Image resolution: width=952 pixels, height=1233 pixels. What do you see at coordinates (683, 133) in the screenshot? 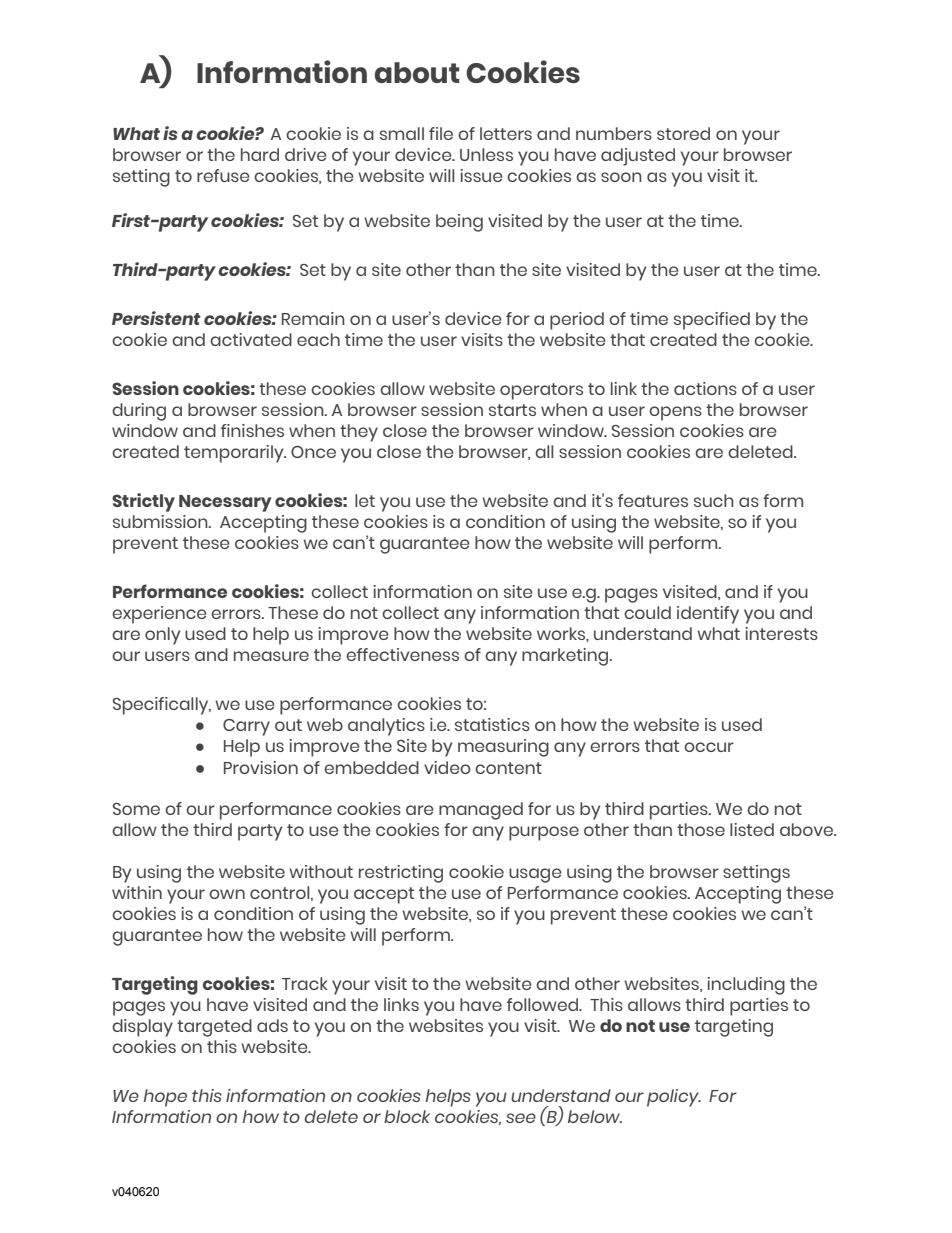
I see `stored` at bounding box center [683, 133].
